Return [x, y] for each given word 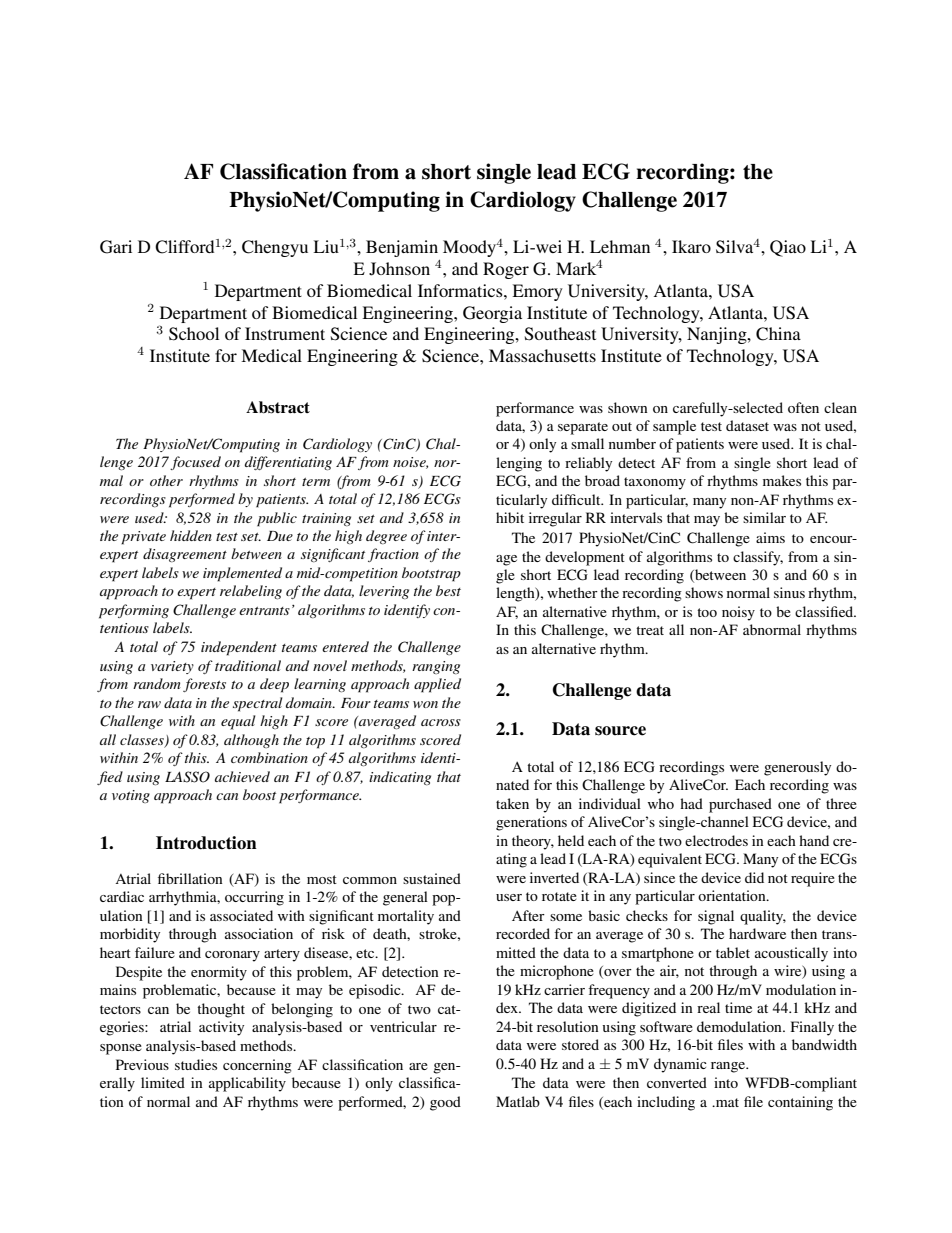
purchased [740, 805]
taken [512, 803]
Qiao [788, 248]
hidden [191, 535]
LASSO [187, 777]
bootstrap [431, 574]
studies [196, 1064]
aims [770, 537]
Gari [116, 247]
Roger [506, 270]
